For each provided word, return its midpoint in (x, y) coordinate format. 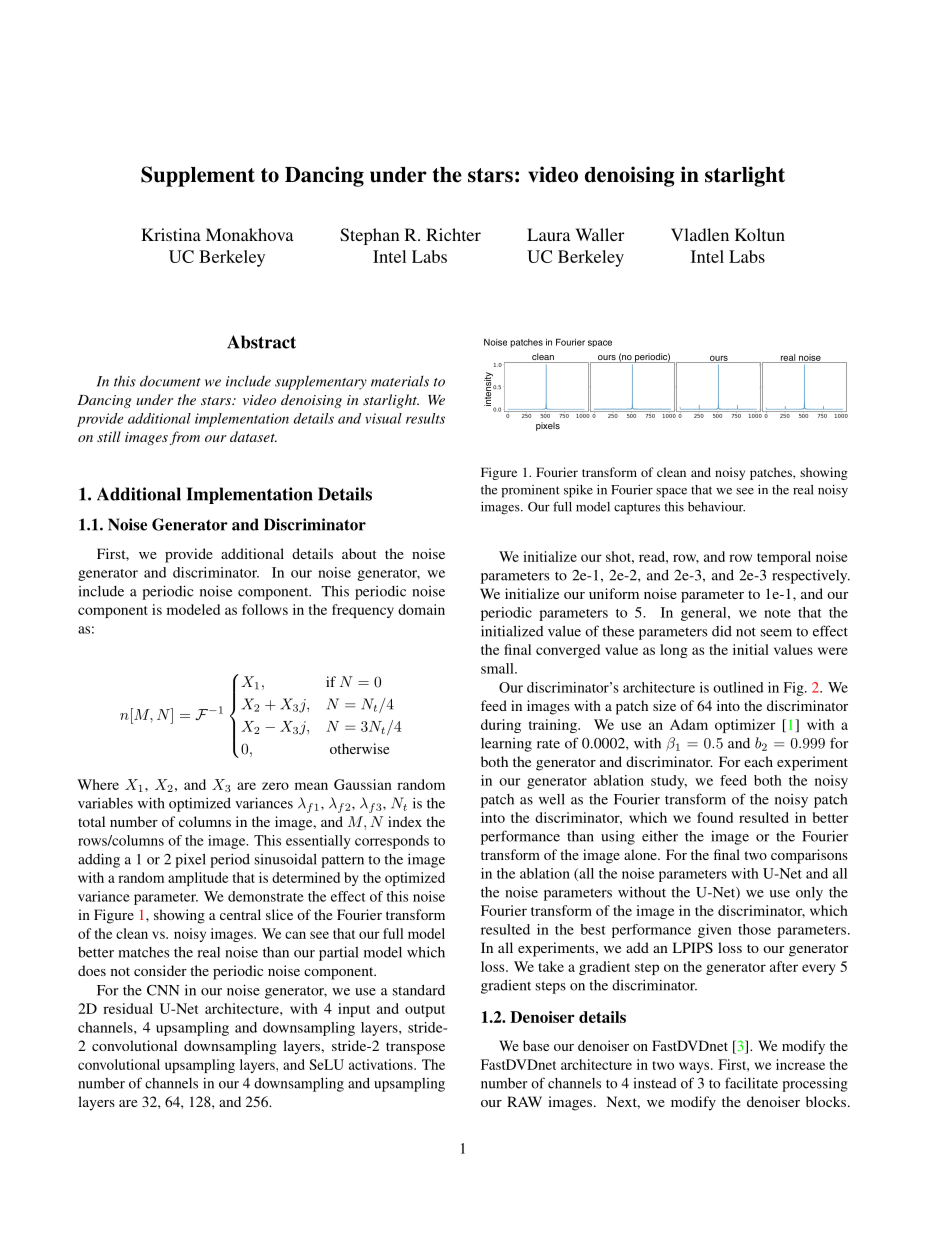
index (405, 821)
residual (128, 1008)
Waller (599, 234)
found (715, 817)
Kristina (171, 234)
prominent (530, 491)
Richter (453, 234)
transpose (415, 1048)
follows (265, 609)
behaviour (716, 507)
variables (105, 803)
